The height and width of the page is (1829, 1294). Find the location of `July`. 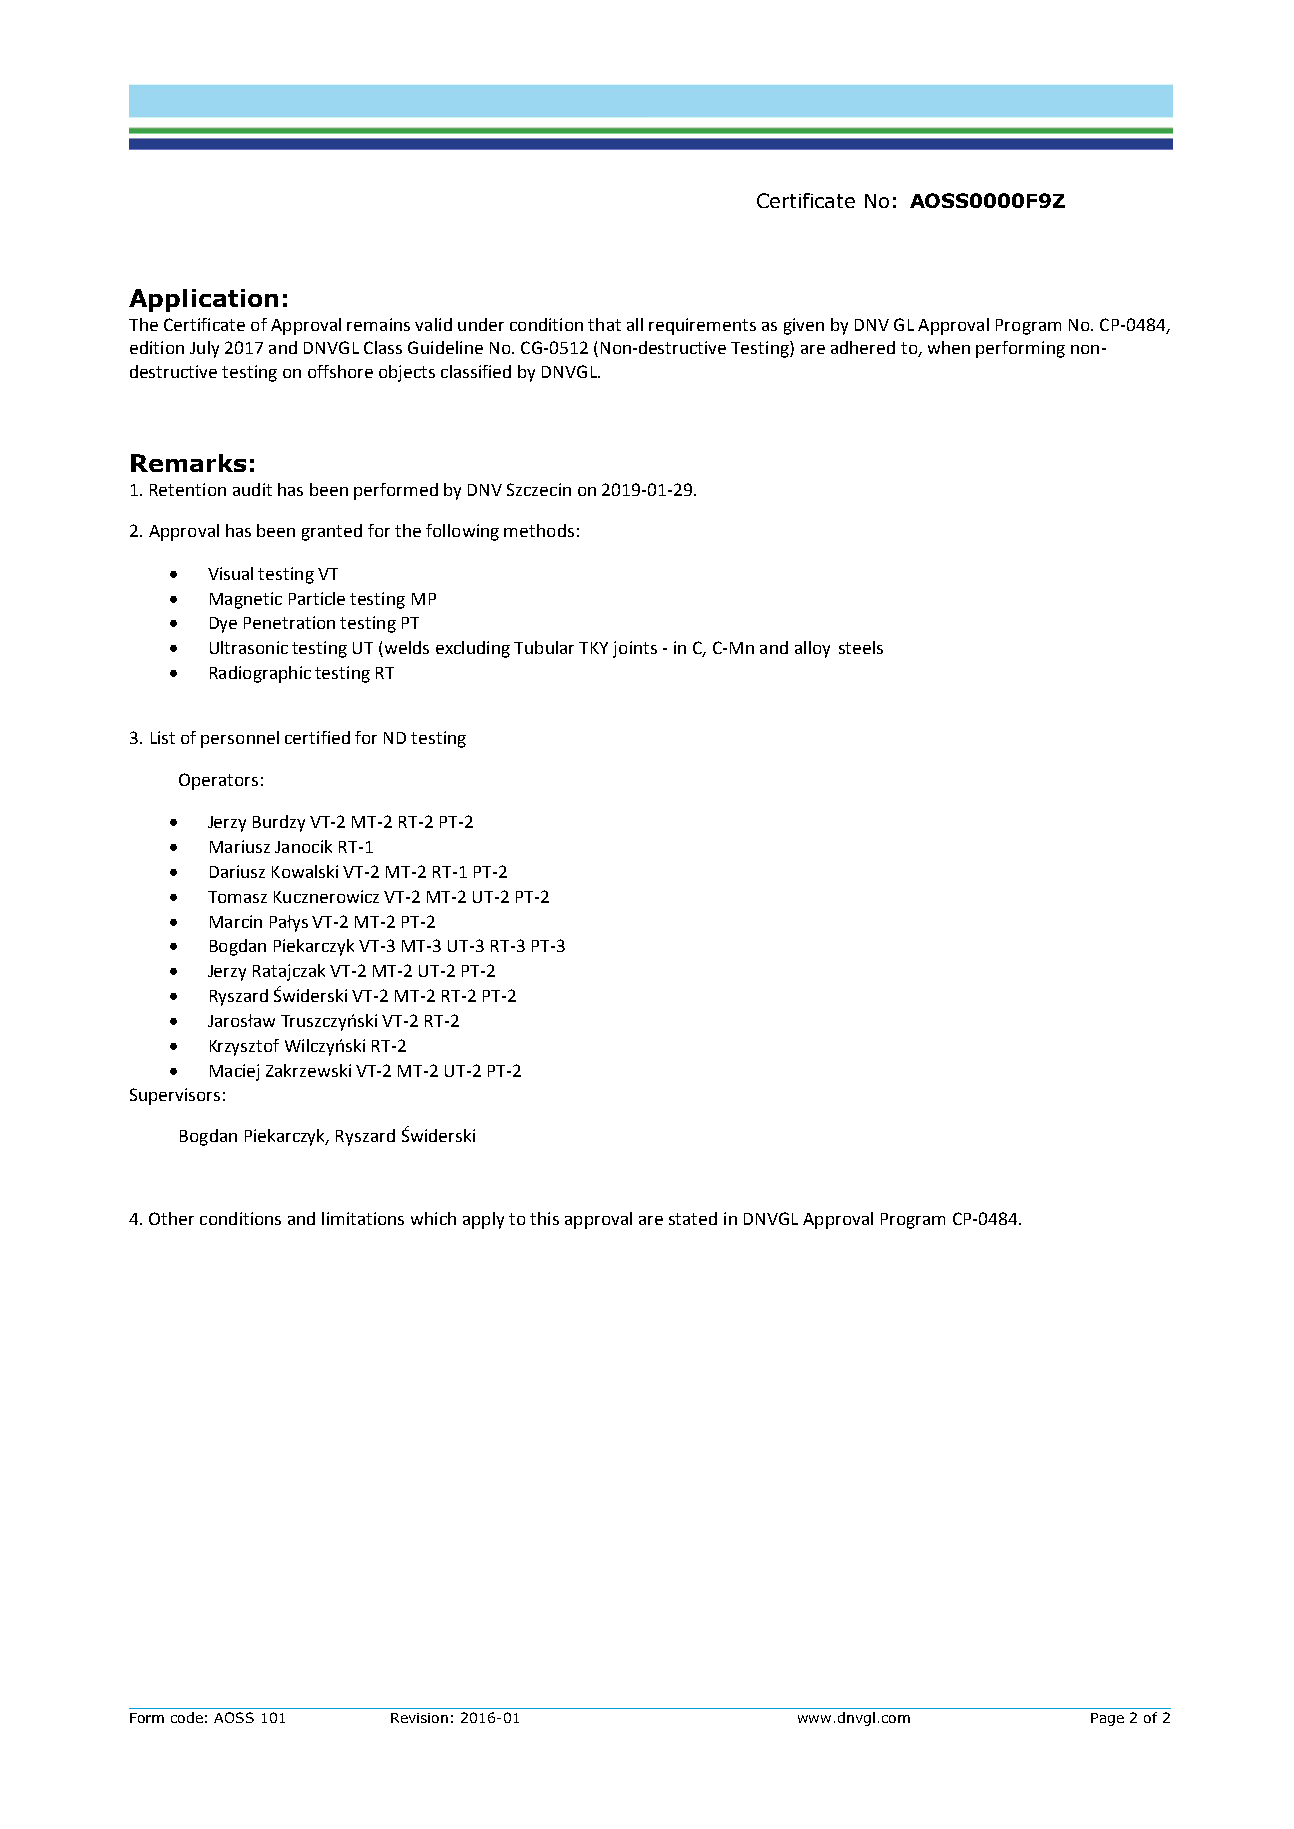

July is located at coordinates (204, 349).
